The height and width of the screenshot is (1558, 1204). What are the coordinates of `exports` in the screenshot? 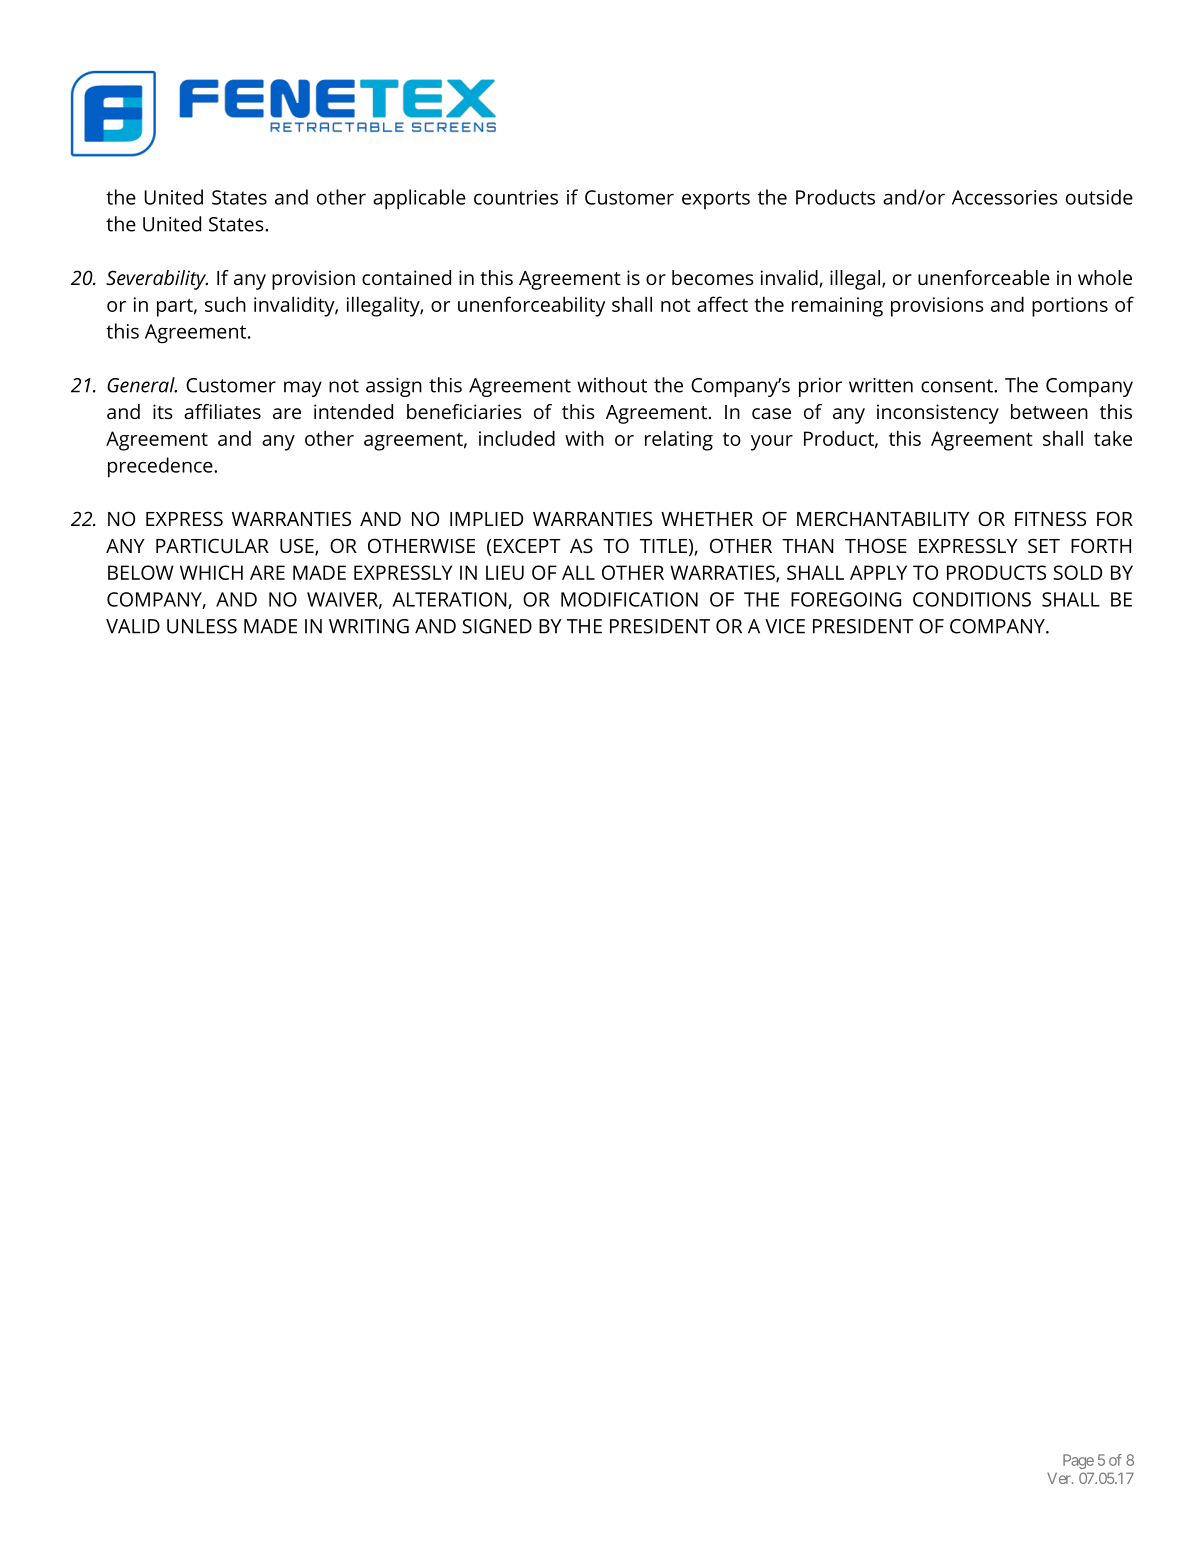 It's located at (716, 200).
